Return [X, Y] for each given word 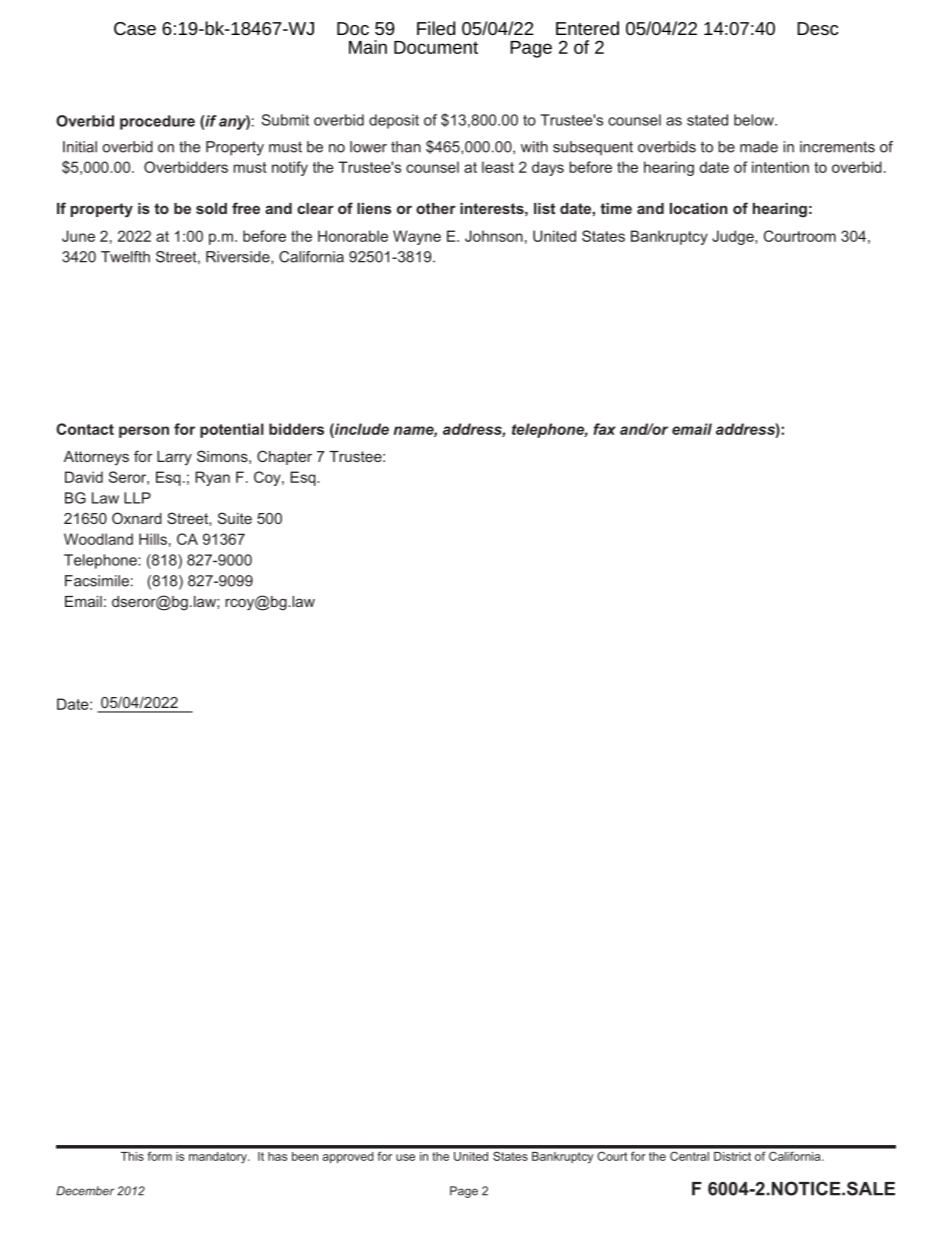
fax [604, 429]
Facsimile [97, 581]
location [699, 208]
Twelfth [125, 257]
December [85, 1191]
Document [436, 47]
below [755, 120]
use [405, 1157]
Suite [235, 518]
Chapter [284, 457]
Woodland [98, 539]
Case [135, 28]
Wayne [417, 237]
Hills [153, 539]
